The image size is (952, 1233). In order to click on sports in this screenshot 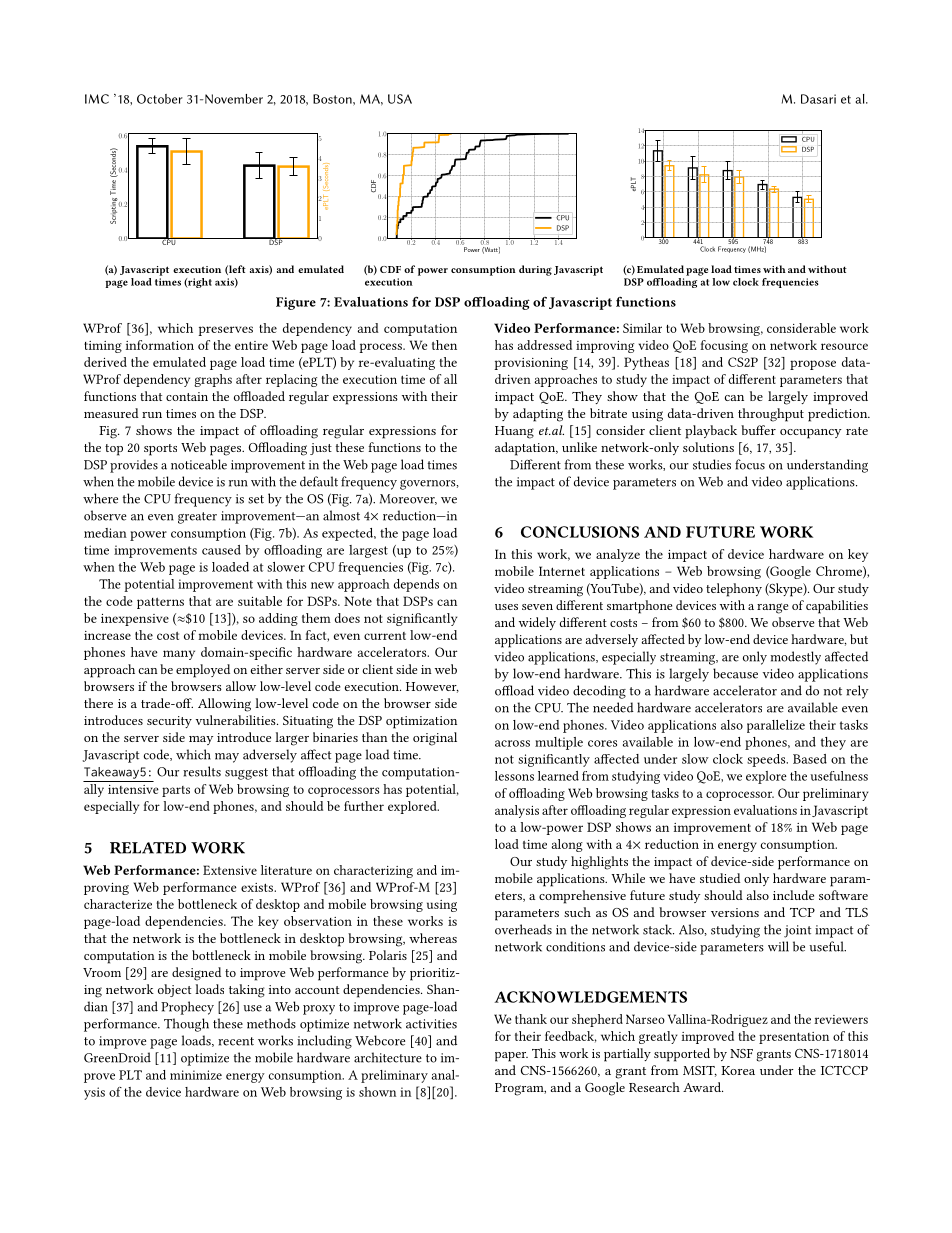, I will do `click(160, 450)`.
